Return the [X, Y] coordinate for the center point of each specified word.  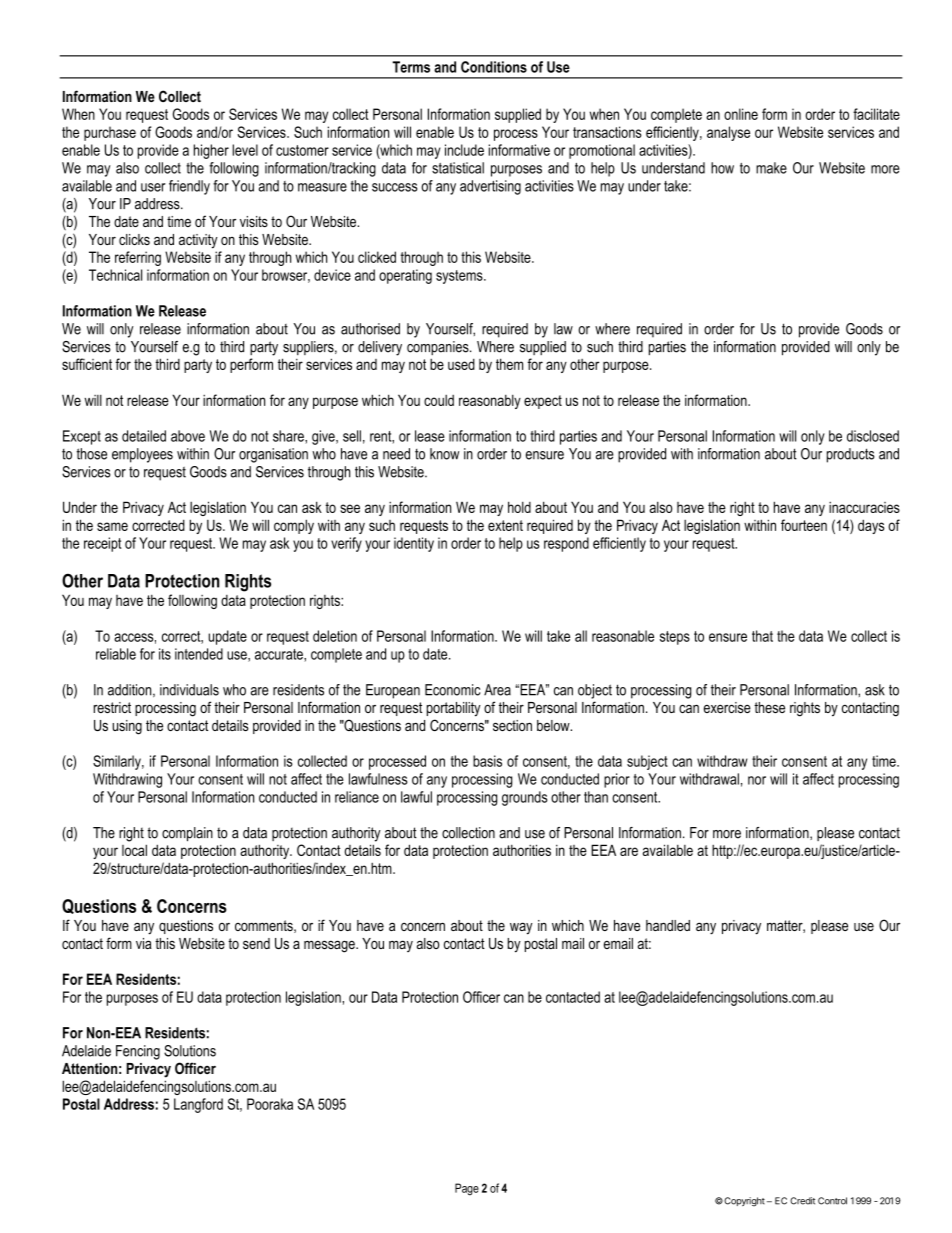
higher [211, 151]
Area [497, 690]
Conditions [494, 67]
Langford [198, 1105]
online [741, 114]
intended [199, 654]
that [762, 636]
